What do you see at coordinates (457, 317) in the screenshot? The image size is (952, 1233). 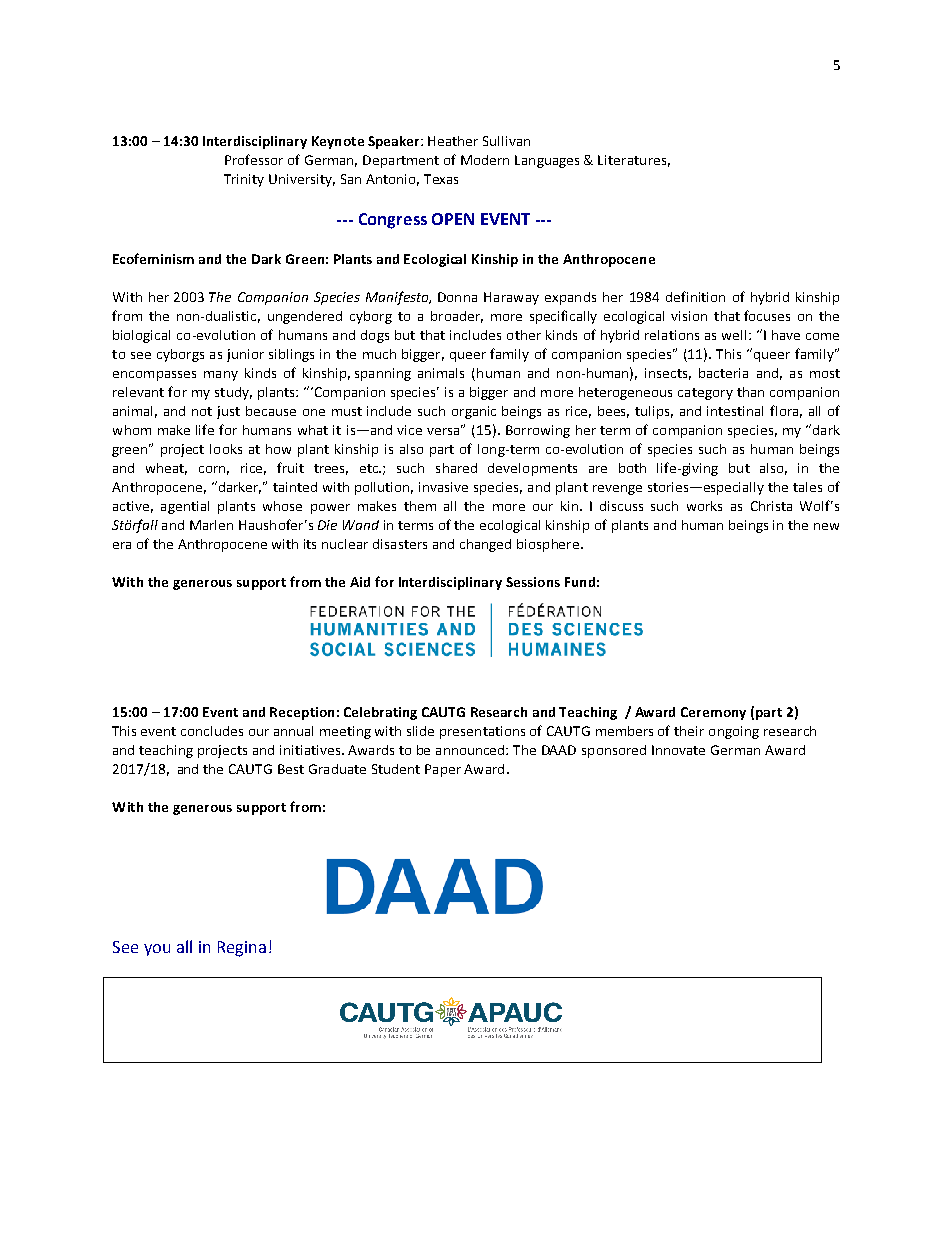 I see `broader` at bounding box center [457, 317].
